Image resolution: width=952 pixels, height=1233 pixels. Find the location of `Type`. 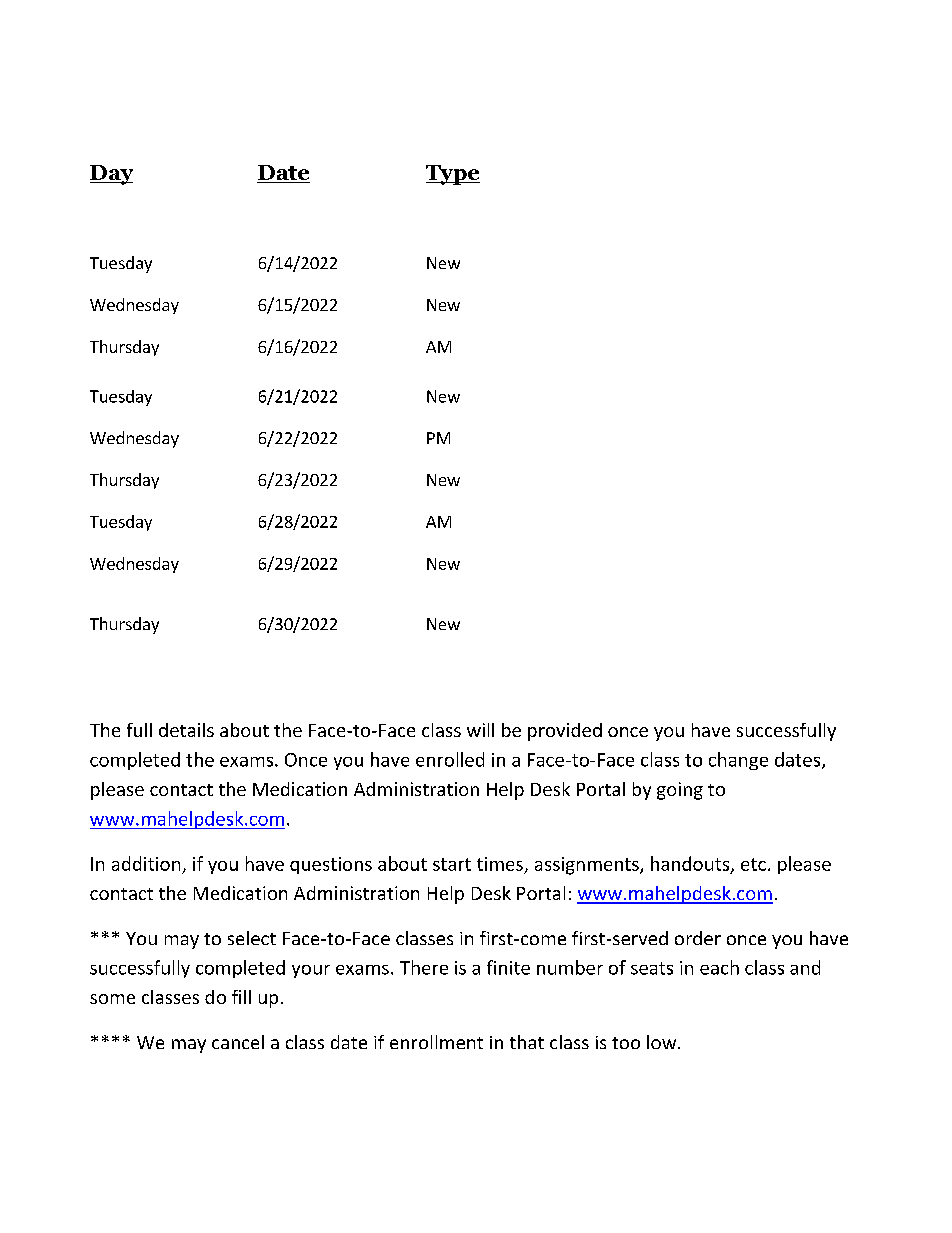

Type is located at coordinates (453, 175).
